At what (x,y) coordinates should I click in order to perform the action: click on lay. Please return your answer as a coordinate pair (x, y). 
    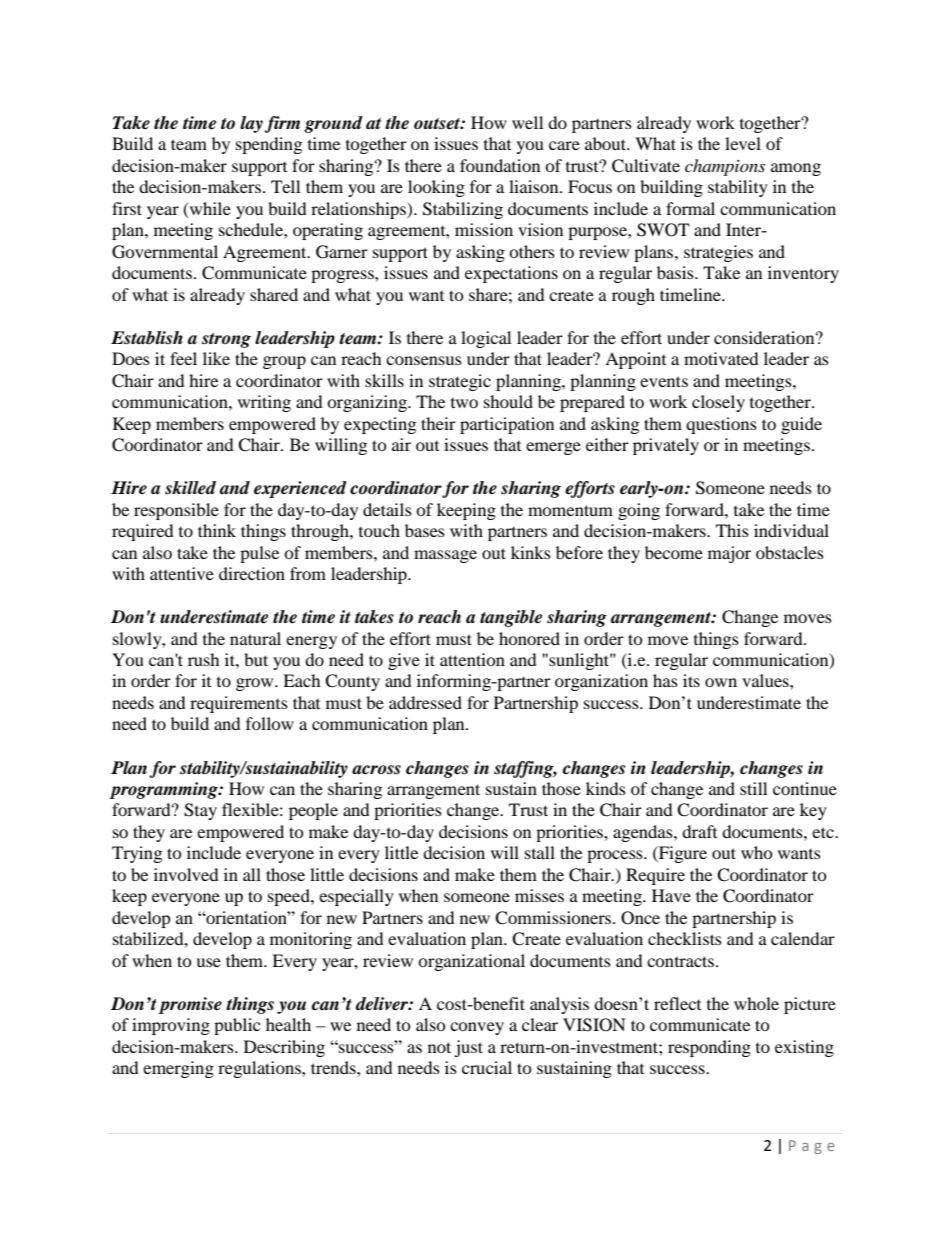
    Looking at the image, I should click on (252, 124).
